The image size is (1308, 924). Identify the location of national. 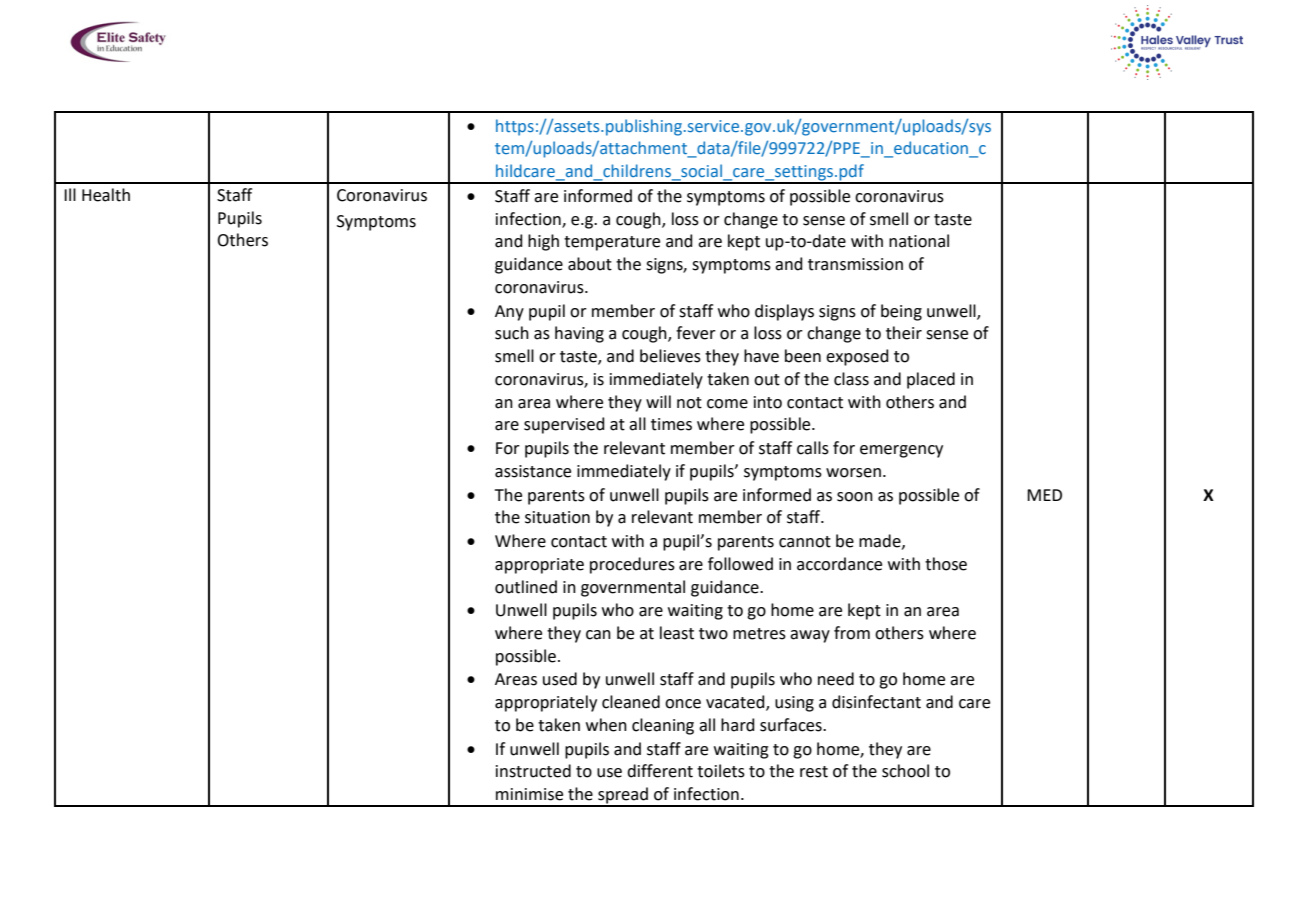
(919, 241).
